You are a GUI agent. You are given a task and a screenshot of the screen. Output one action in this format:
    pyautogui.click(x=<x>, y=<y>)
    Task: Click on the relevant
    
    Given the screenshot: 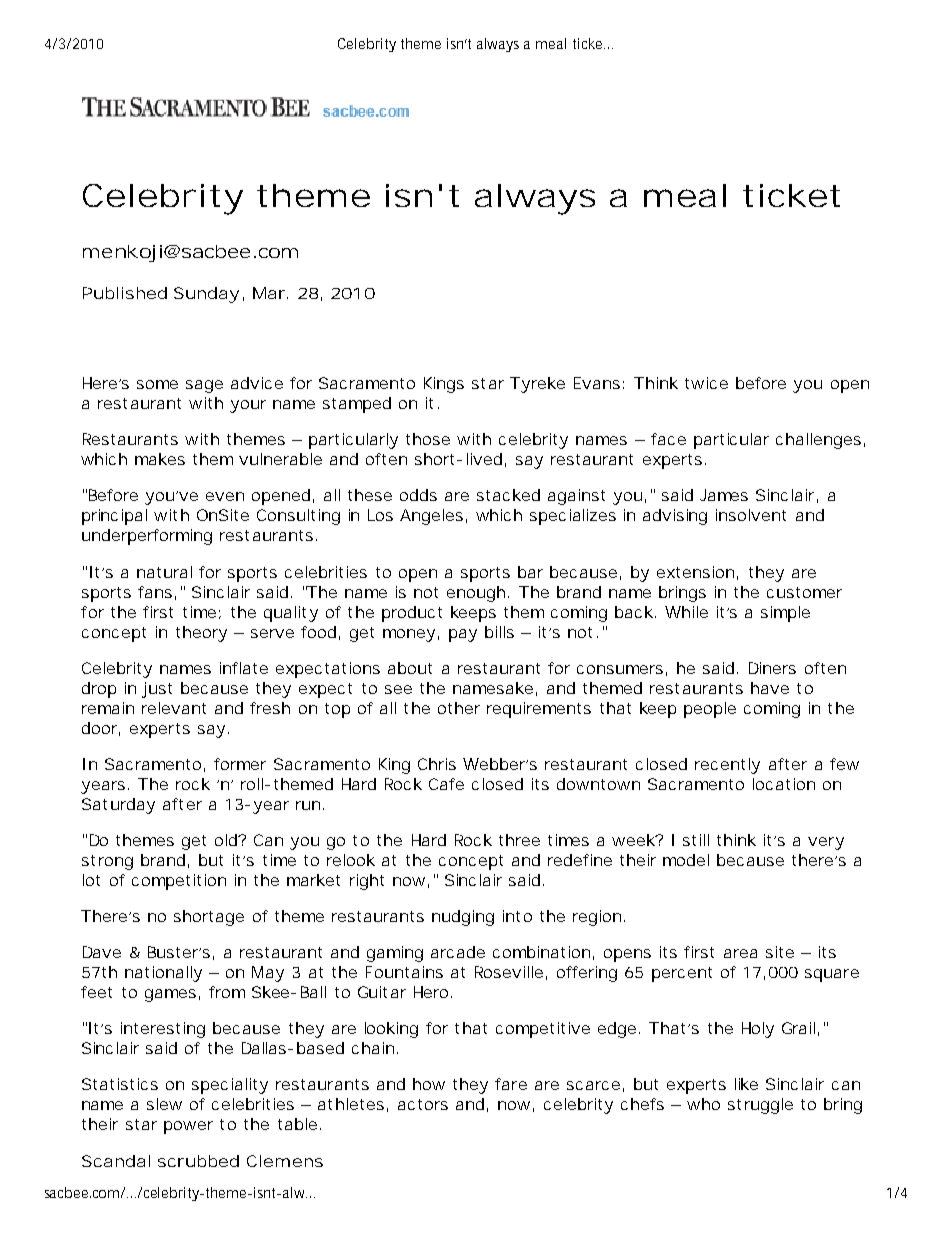 What is the action you would take?
    pyautogui.click(x=174, y=708)
